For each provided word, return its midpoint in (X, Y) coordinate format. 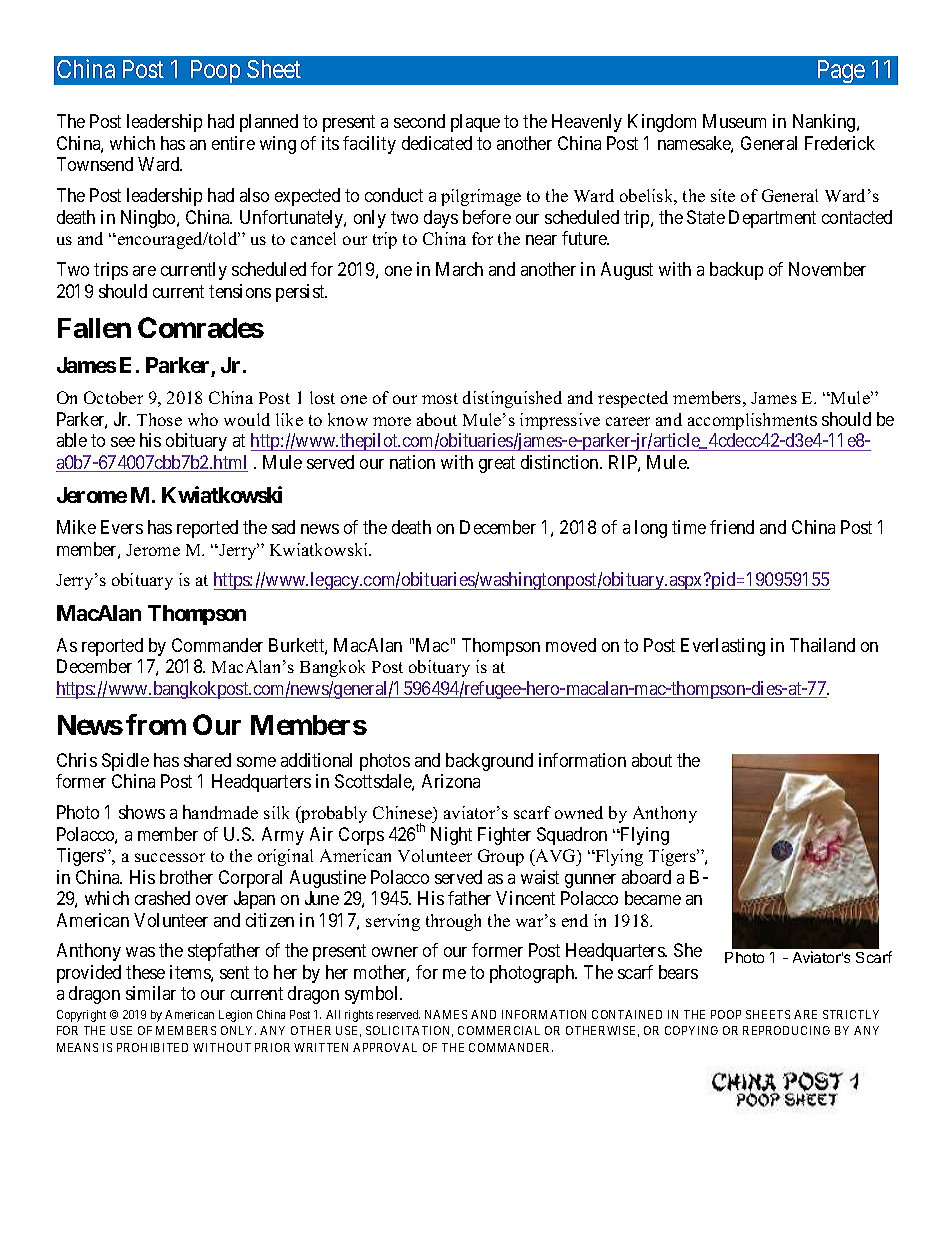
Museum (734, 121)
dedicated (437, 143)
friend (732, 527)
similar (151, 993)
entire (233, 143)
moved (571, 645)
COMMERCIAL (499, 1030)
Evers (122, 527)
